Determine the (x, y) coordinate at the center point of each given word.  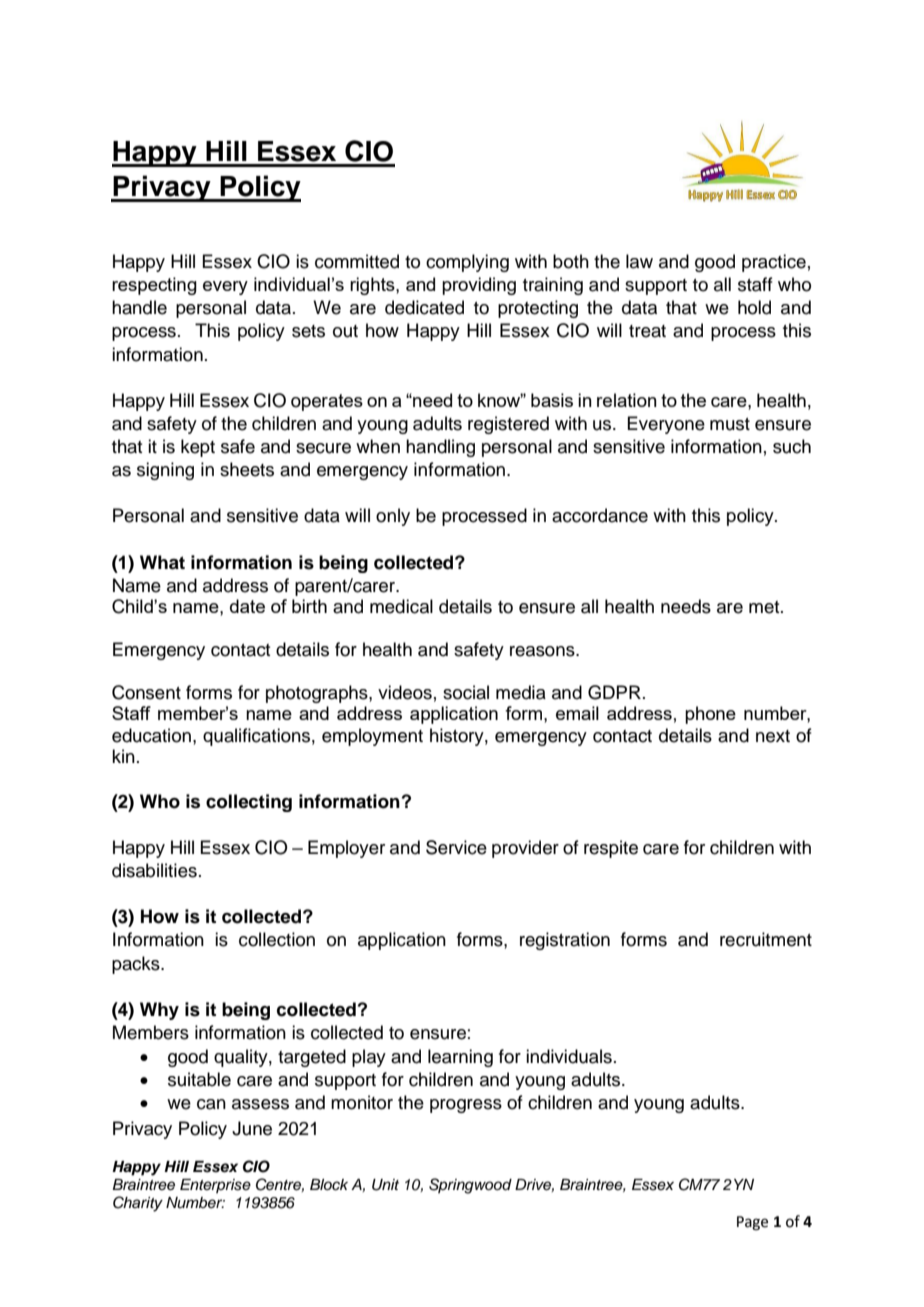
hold (754, 307)
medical (401, 606)
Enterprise (215, 1186)
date (247, 606)
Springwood (470, 1186)
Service (456, 847)
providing (479, 286)
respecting (154, 286)
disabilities (154, 870)
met (765, 607)
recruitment (766, 939)
